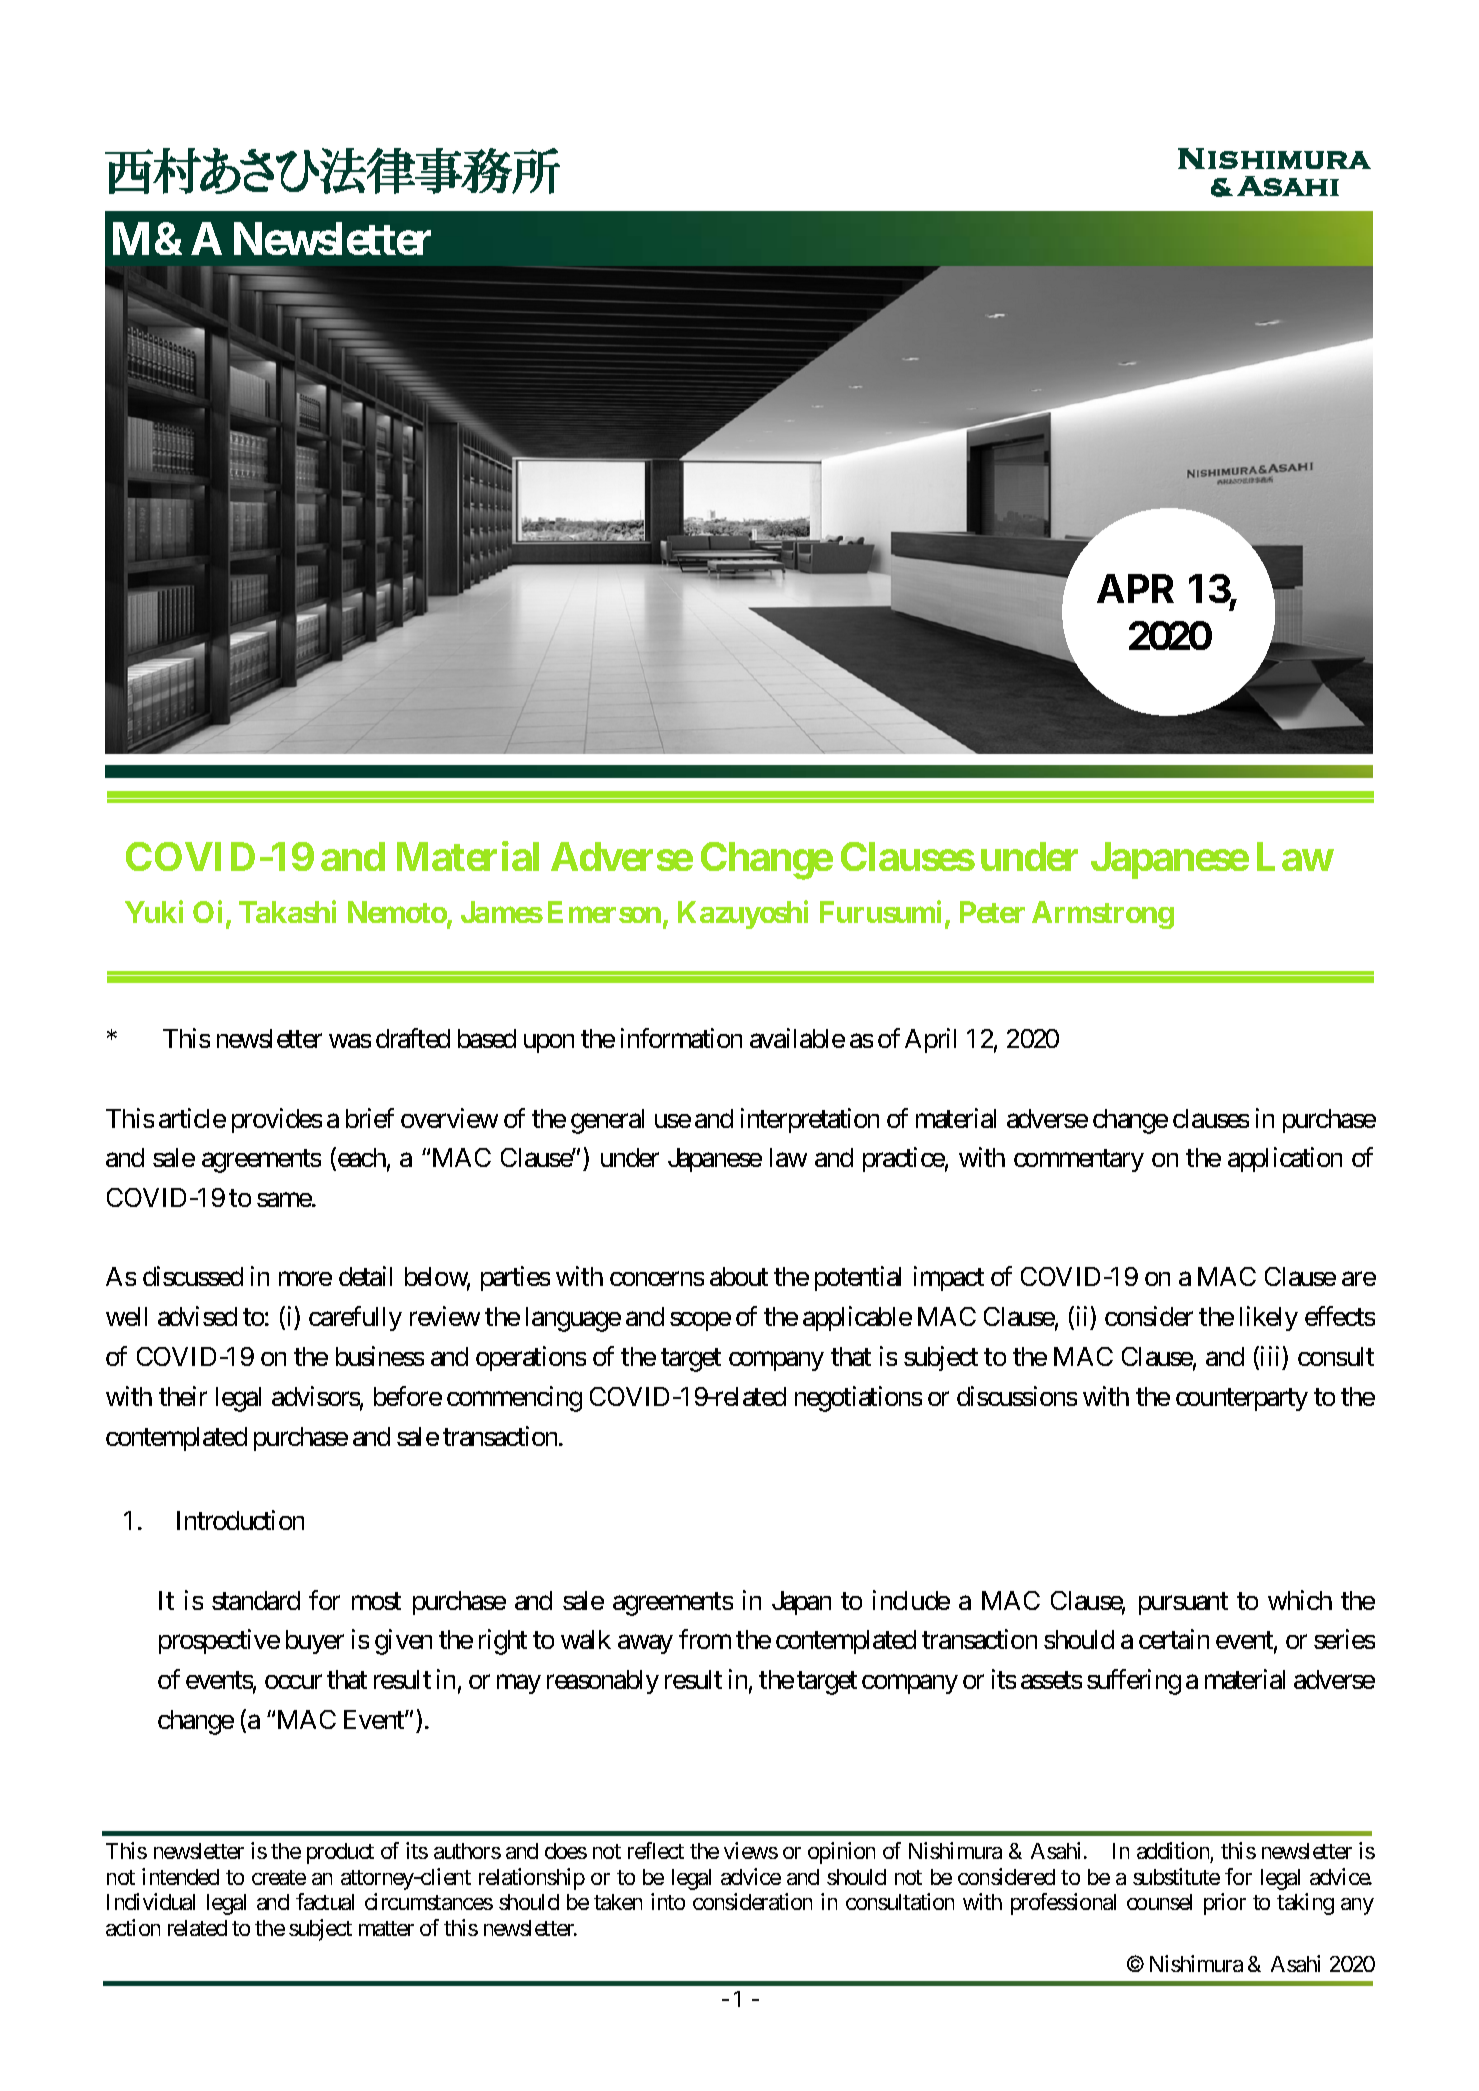 Image resolution: width=1479 pixels, height=2091 pixels. I want to click on occur, so click(293, 1682).
